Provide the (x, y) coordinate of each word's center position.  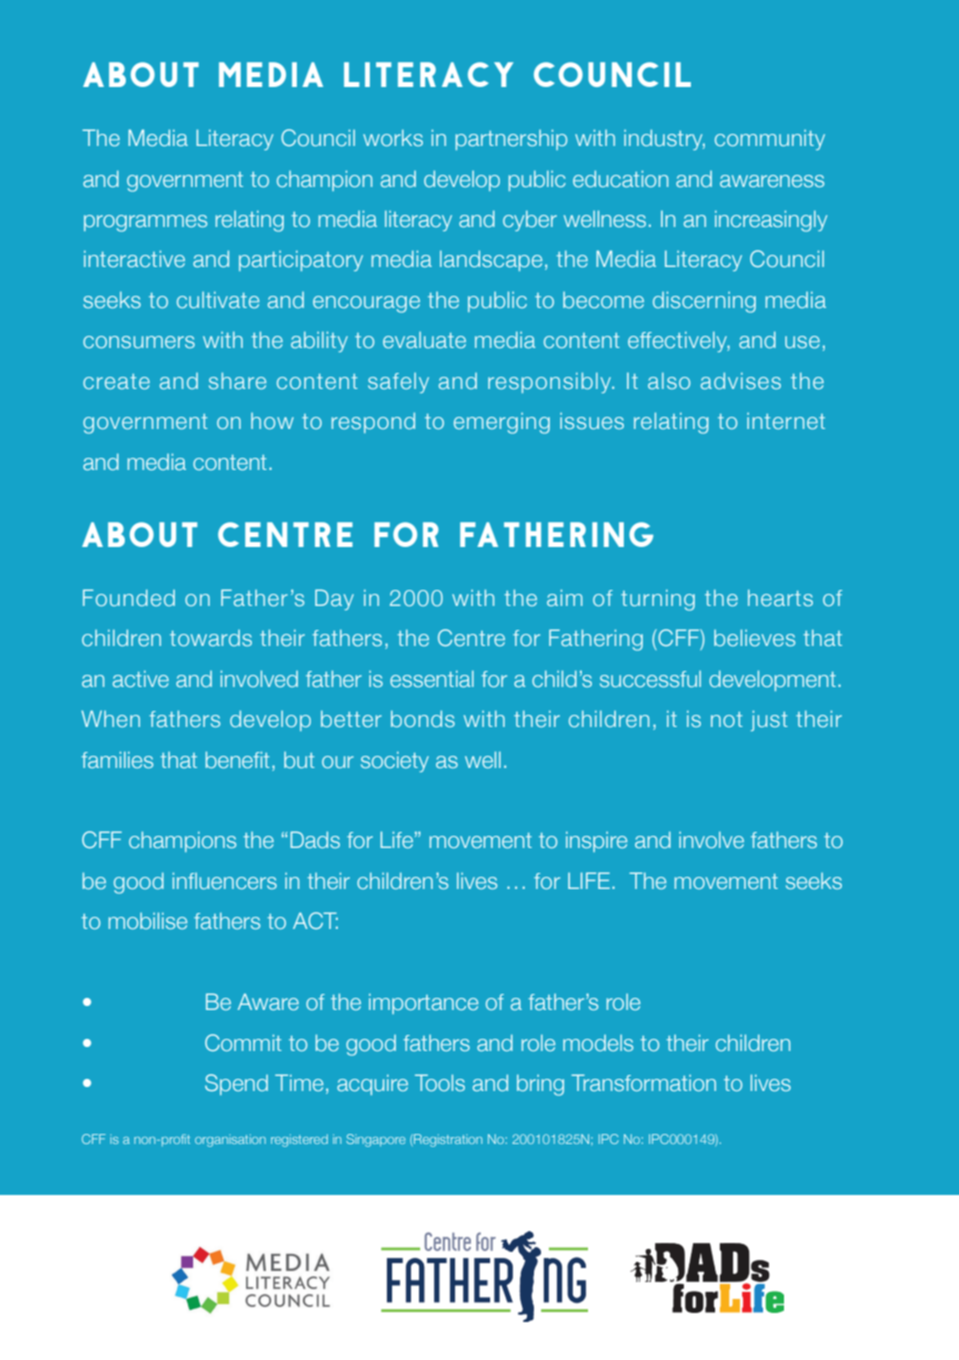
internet (786, 421)
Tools (440, 1082)
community (770, 140)
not (727, 719)
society (395, 762)
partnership (511, 139)
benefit (238, 759)
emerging (502, 423)
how (272, 421)
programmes (145, 223)
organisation (230, 1140)
